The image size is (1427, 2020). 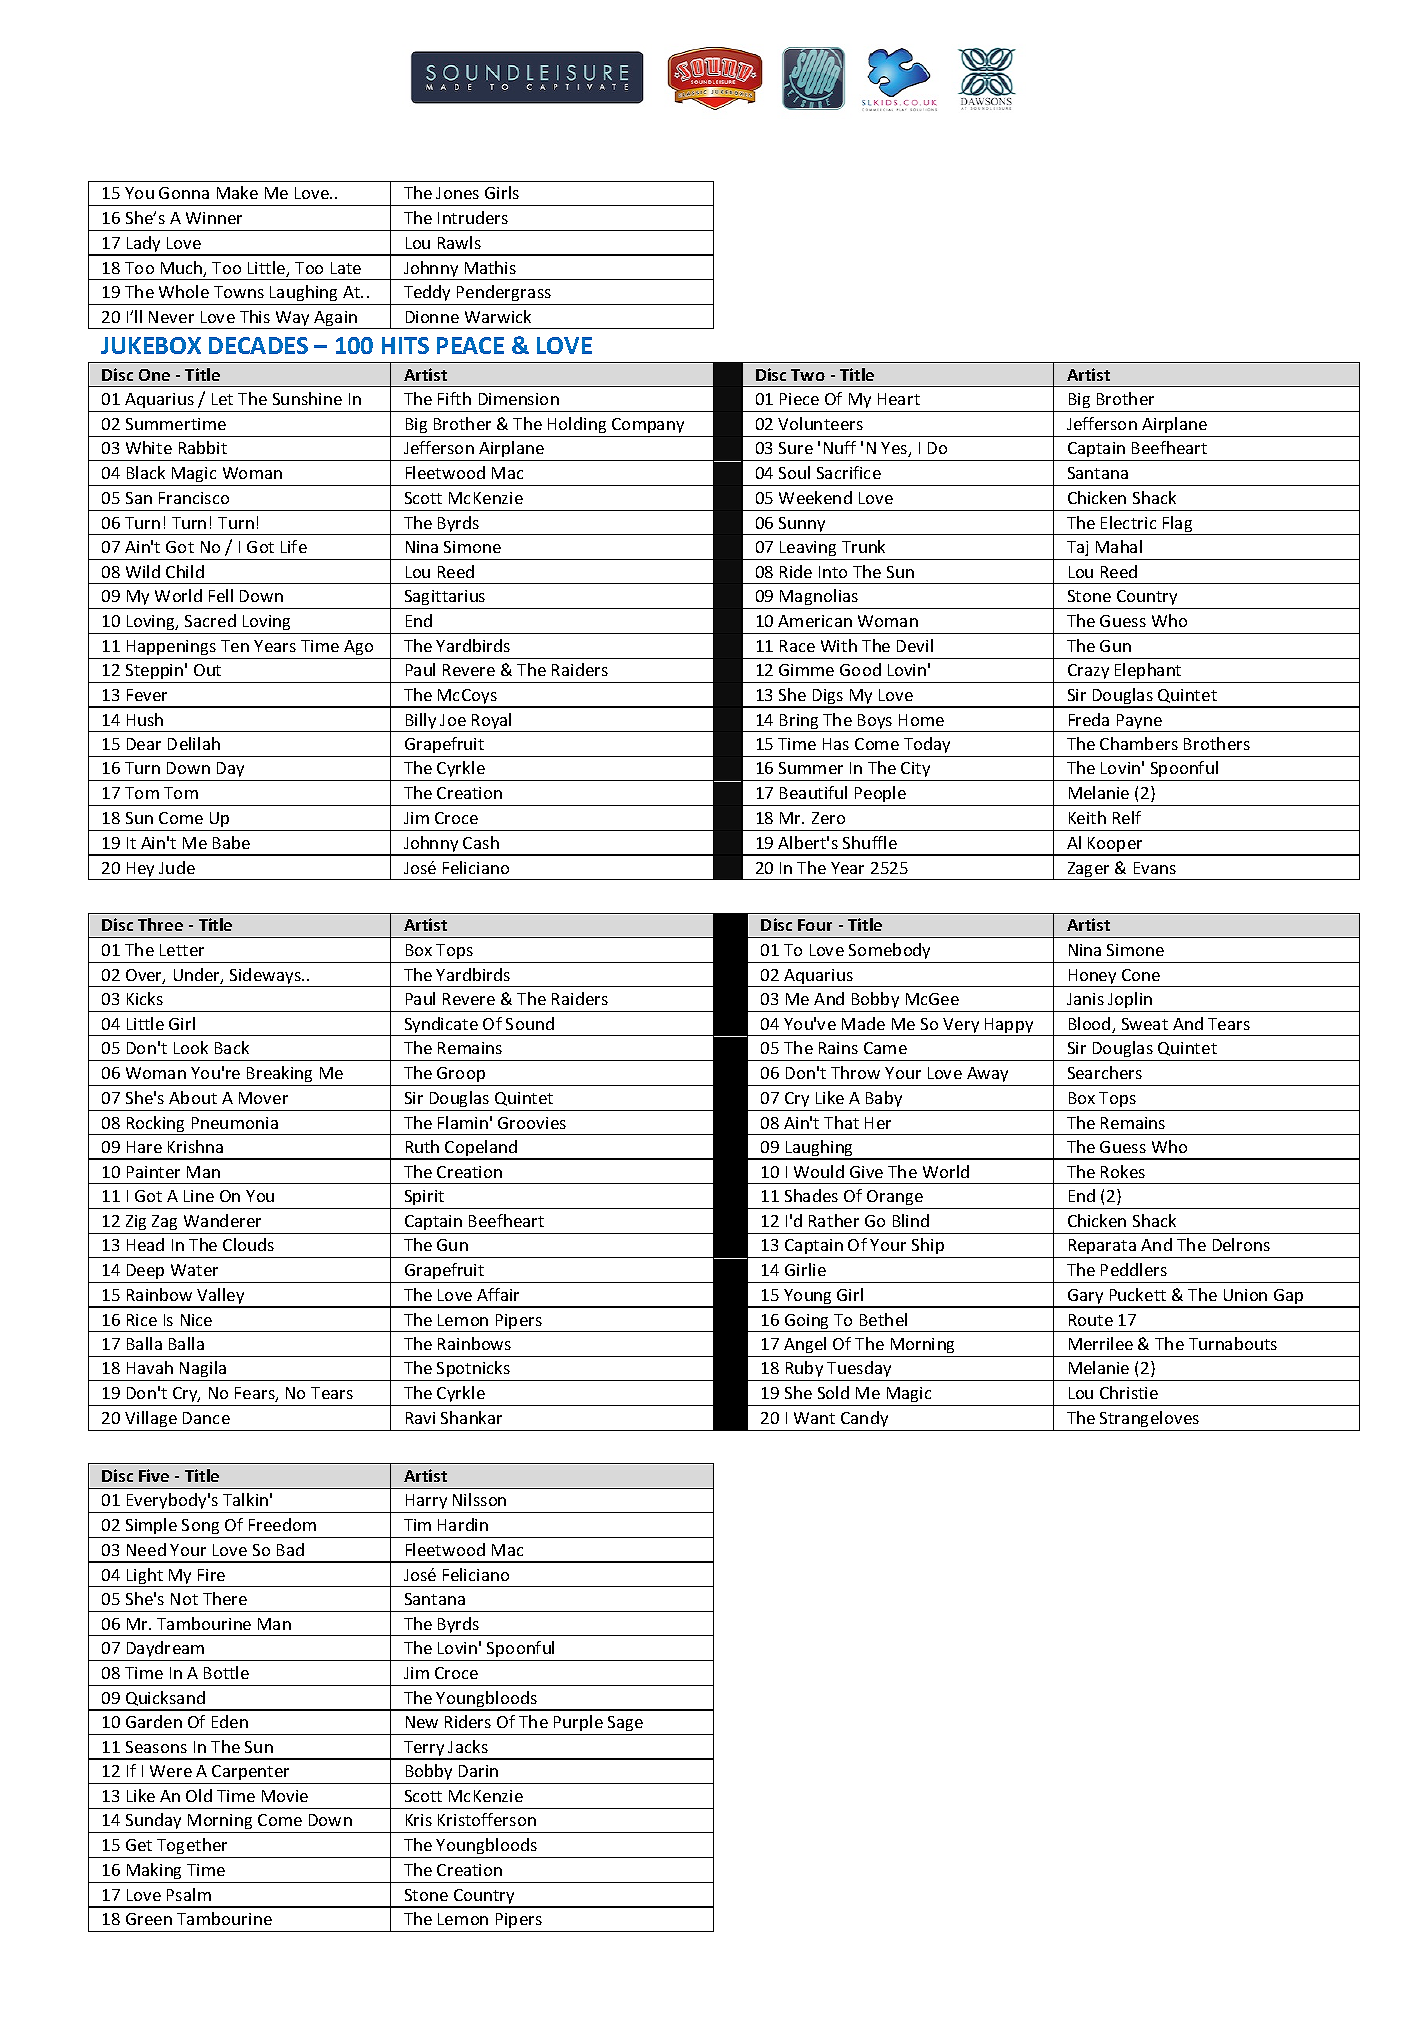 I want to click on Rains, so click(x=838, y=1048).
